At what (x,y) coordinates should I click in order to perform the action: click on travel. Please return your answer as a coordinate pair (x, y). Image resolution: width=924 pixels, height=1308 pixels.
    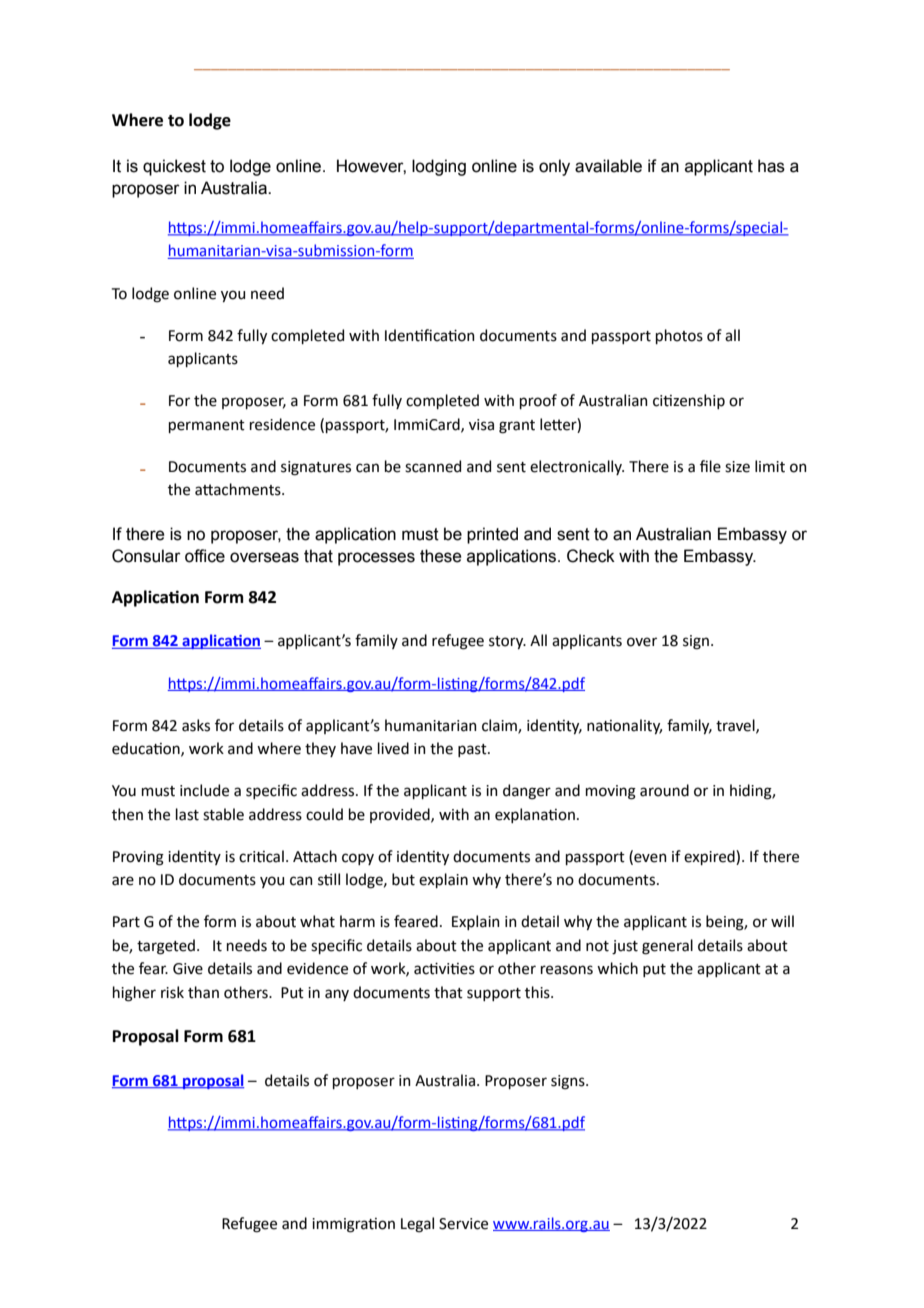
    Looking at the image, I should click on (736, 726).
